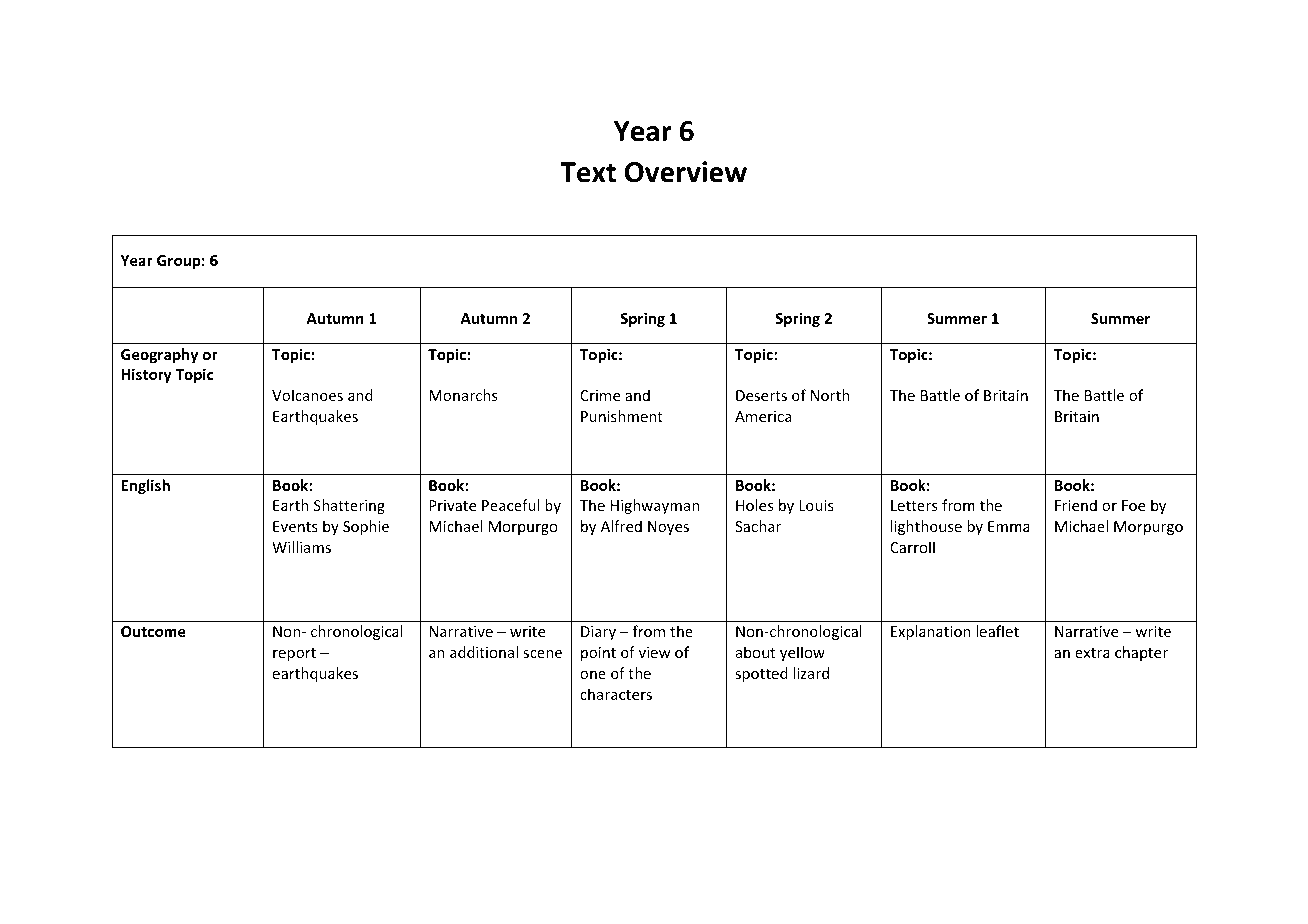 The image size is (1308, 924). What do you see at coordinates (763, 416) in the screenshot?
I see `America` at bounding box center [763, 416].
